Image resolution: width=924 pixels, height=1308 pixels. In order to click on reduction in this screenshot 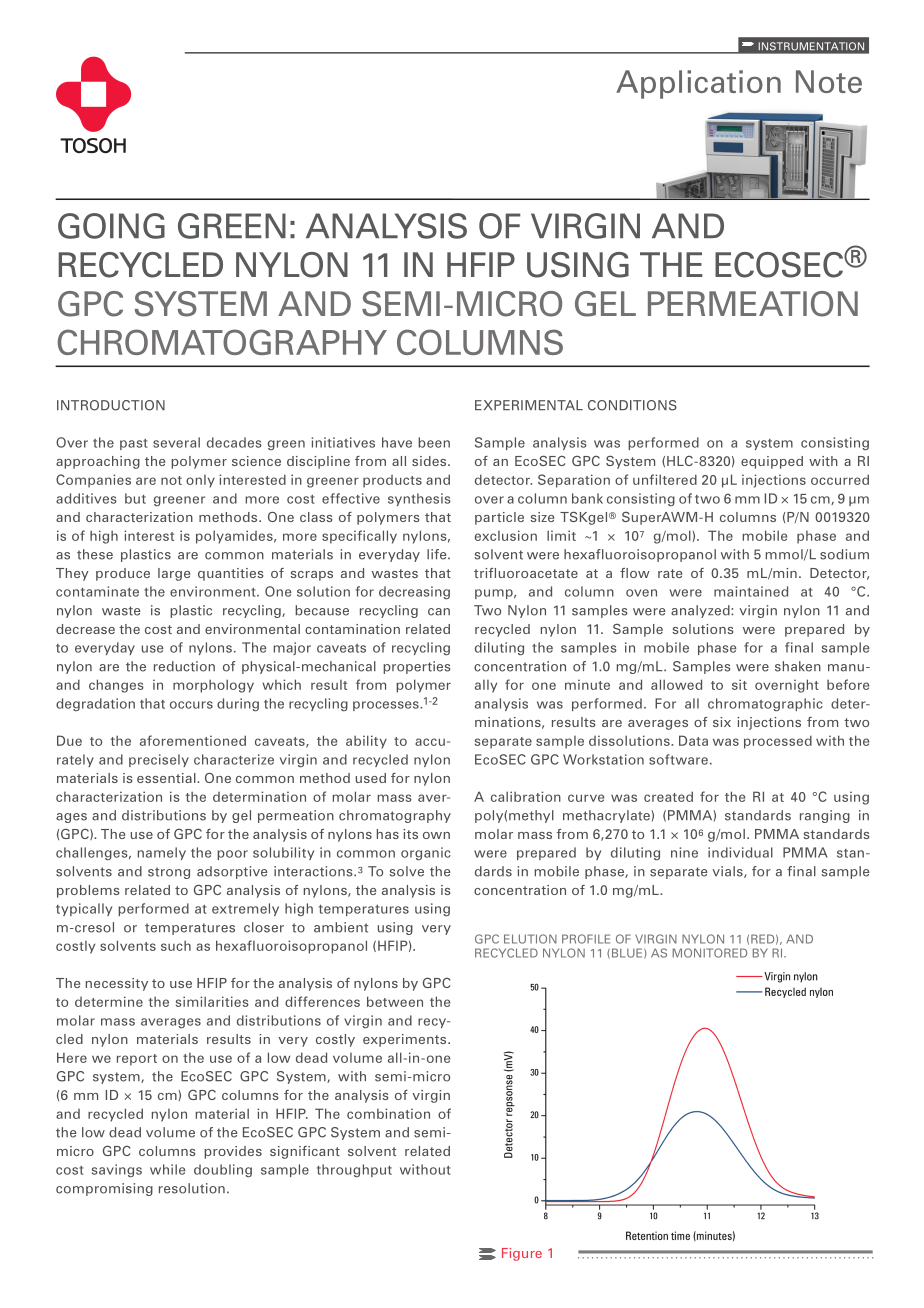, I will do `click(184, 666)`.
